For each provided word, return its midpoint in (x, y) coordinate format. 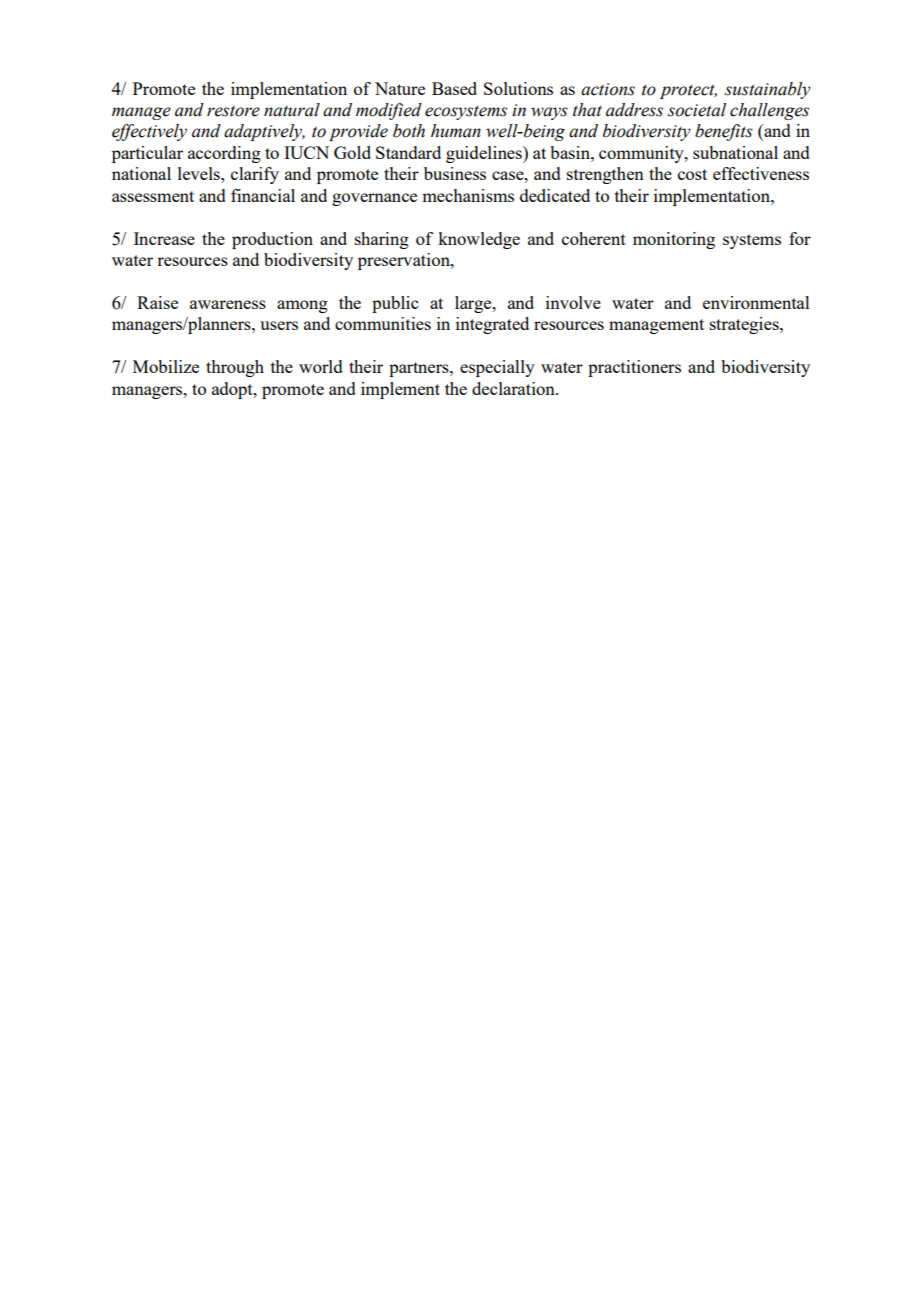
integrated (492, 325)
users (279, 325)
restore (233, 111)
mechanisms (468, 195)
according (224, 154)
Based (454, 88)
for (800, 238)
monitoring (674, 240)
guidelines (485, 154)
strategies (745, 325)
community (642, 154)
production (272, 240)
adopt (233, 390)
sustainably (768, 90)
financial (263, 195)
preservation (405, 261)
